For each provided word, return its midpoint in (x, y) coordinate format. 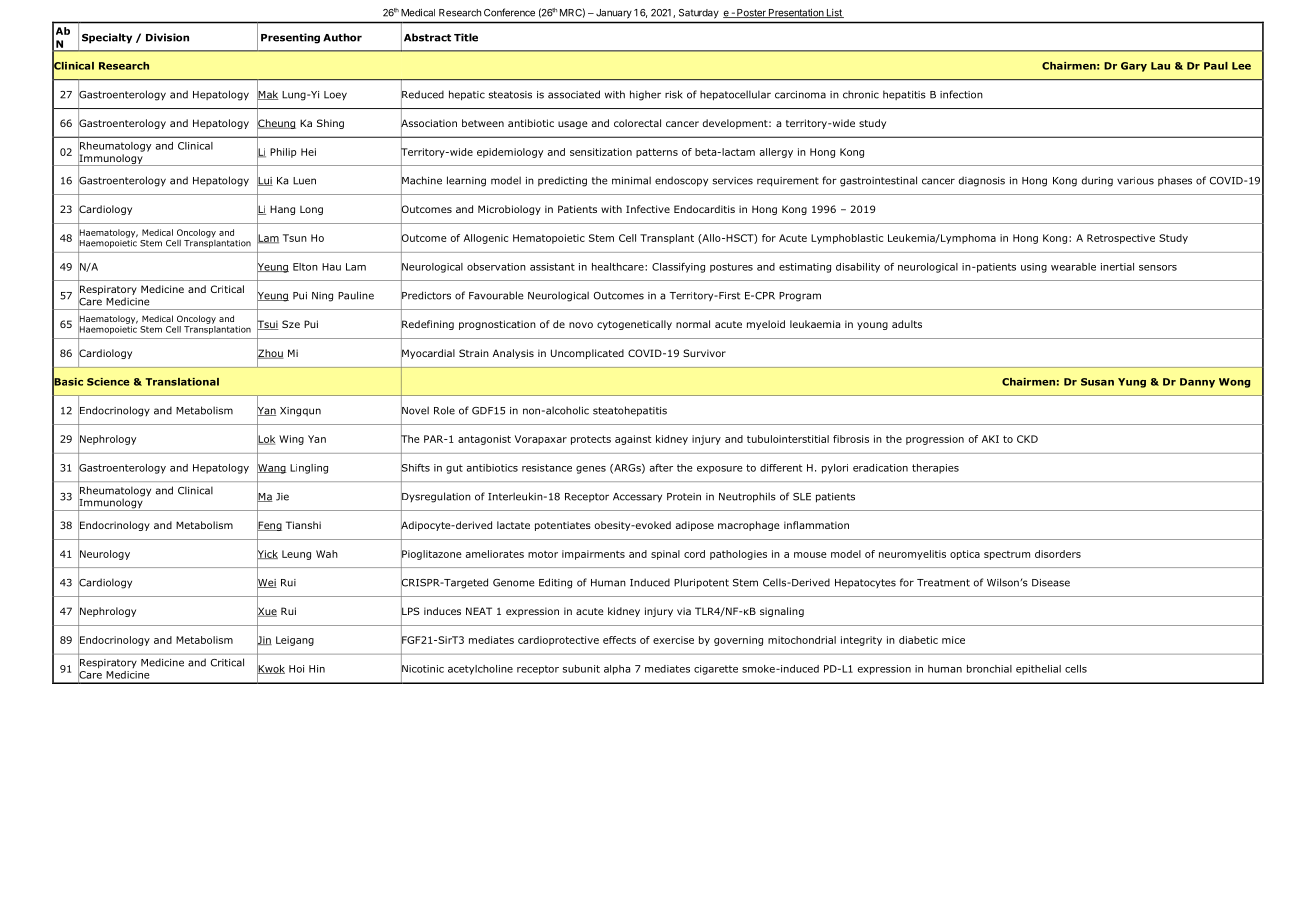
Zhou (270, 353)
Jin (264, 640)
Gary (1134, 67)
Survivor (704, 353)
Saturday (699, 13)
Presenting (290, 38)
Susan (1097, 382)
